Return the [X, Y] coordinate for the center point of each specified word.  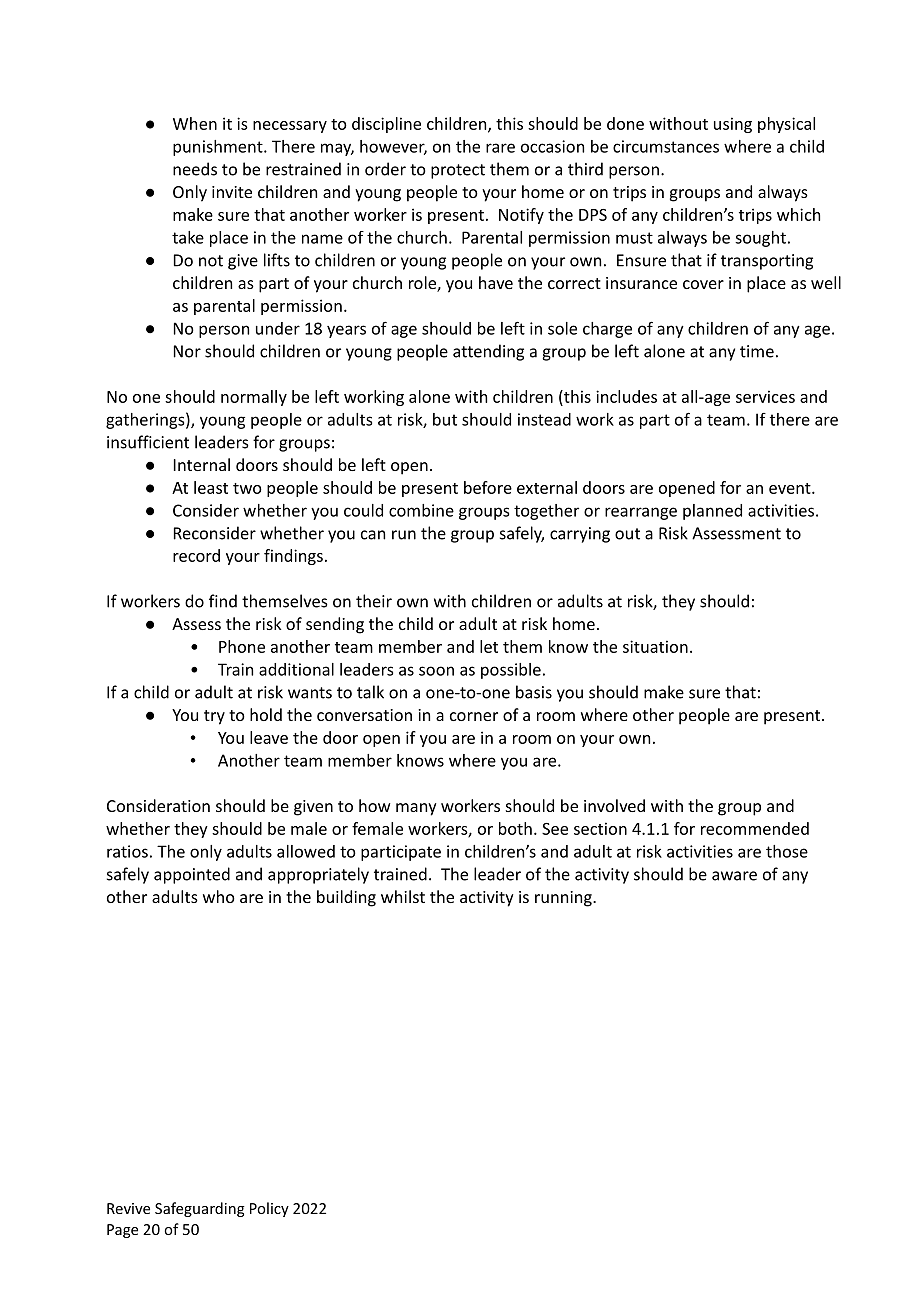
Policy [269, 1209]
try [214, 717]
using [733, 125]
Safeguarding [200, 1209]
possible [511, 671]
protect [458, 171]
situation [655, 646]
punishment [219, 148]
